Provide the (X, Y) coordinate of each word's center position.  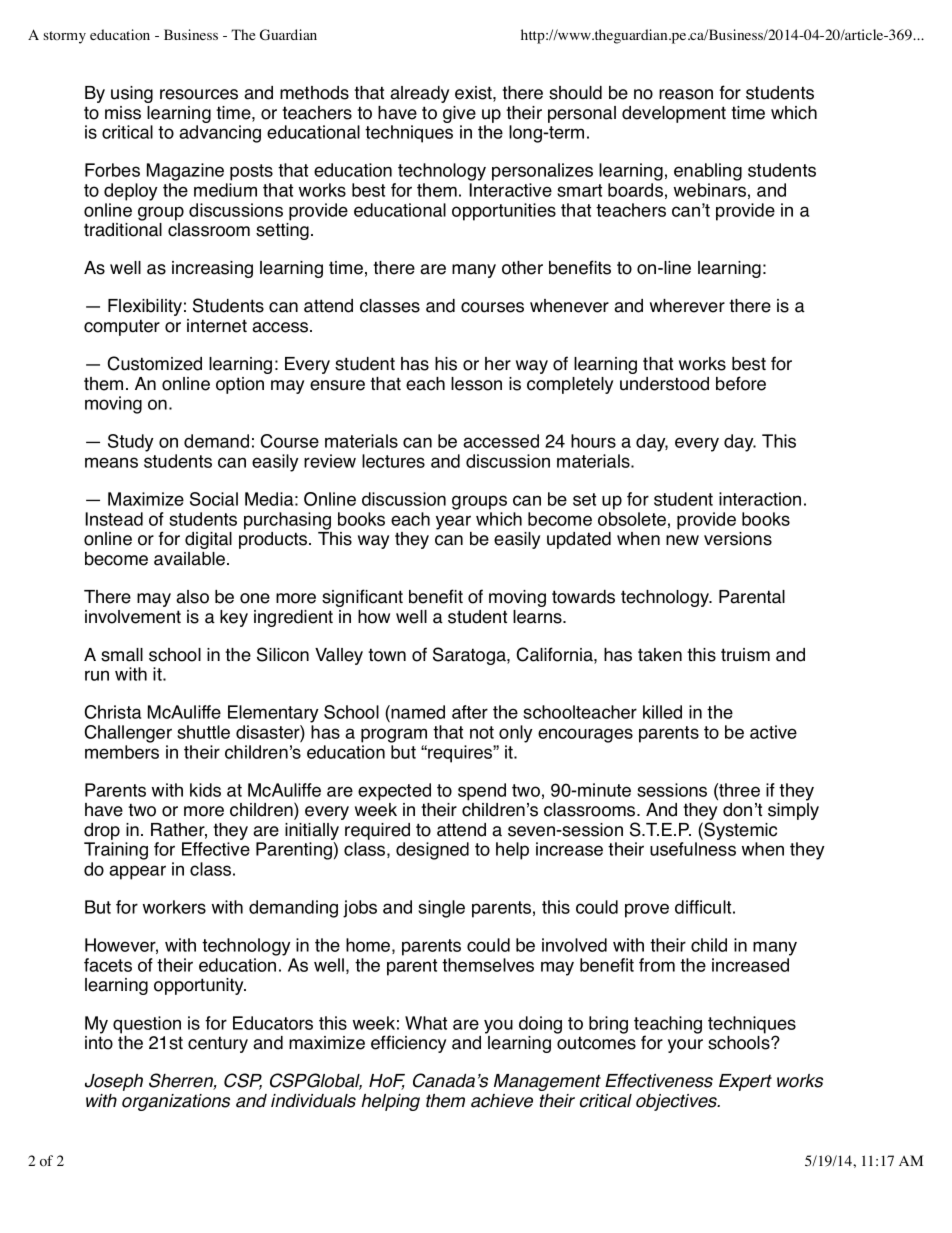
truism (745, 655)
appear (137, 872)
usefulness (693, 849)
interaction (760, 499)
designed (432, 851)
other (522, 268)
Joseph (114, 1082)
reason (686, 94)
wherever (687, 306)
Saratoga (470, 656)
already (419, 94)
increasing (212, 269)
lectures (393, 461)
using (132, 94)
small (122, 655)
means (111, 462)
